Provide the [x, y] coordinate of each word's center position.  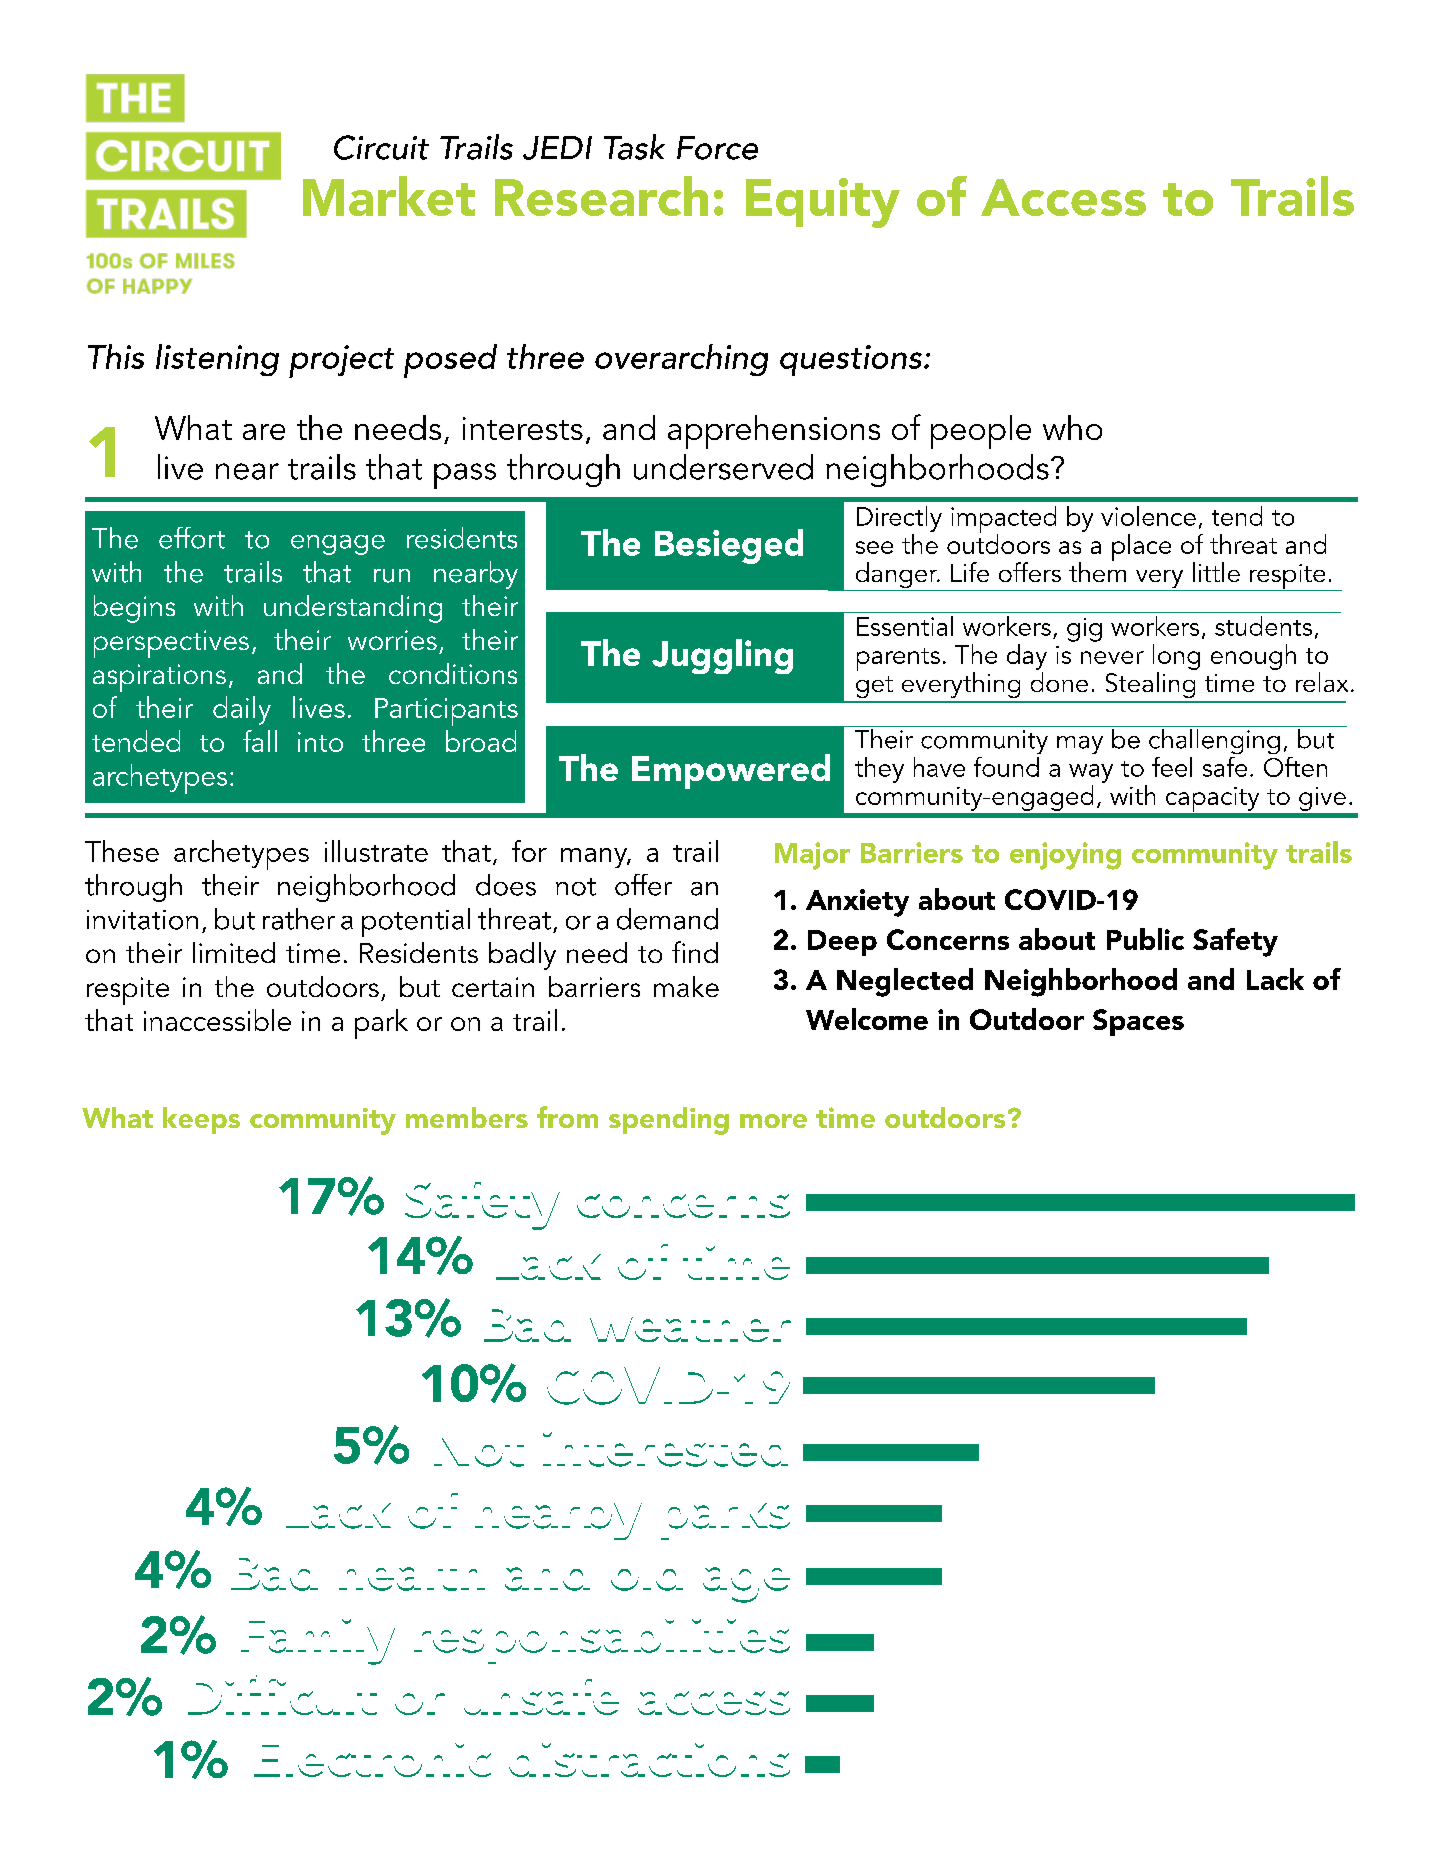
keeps [201, 1120]
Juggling [722, 656]
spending [669, 1121]
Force [717, 148]
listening [217, 360]
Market [389, 196]
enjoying [1065, 856]
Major [812, 856]
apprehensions [774, 432]
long [1176, 657]
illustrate [376, 851]
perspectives [171, 644]
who [1072, 427]
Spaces [1138, 1022]
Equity [823, 203]
